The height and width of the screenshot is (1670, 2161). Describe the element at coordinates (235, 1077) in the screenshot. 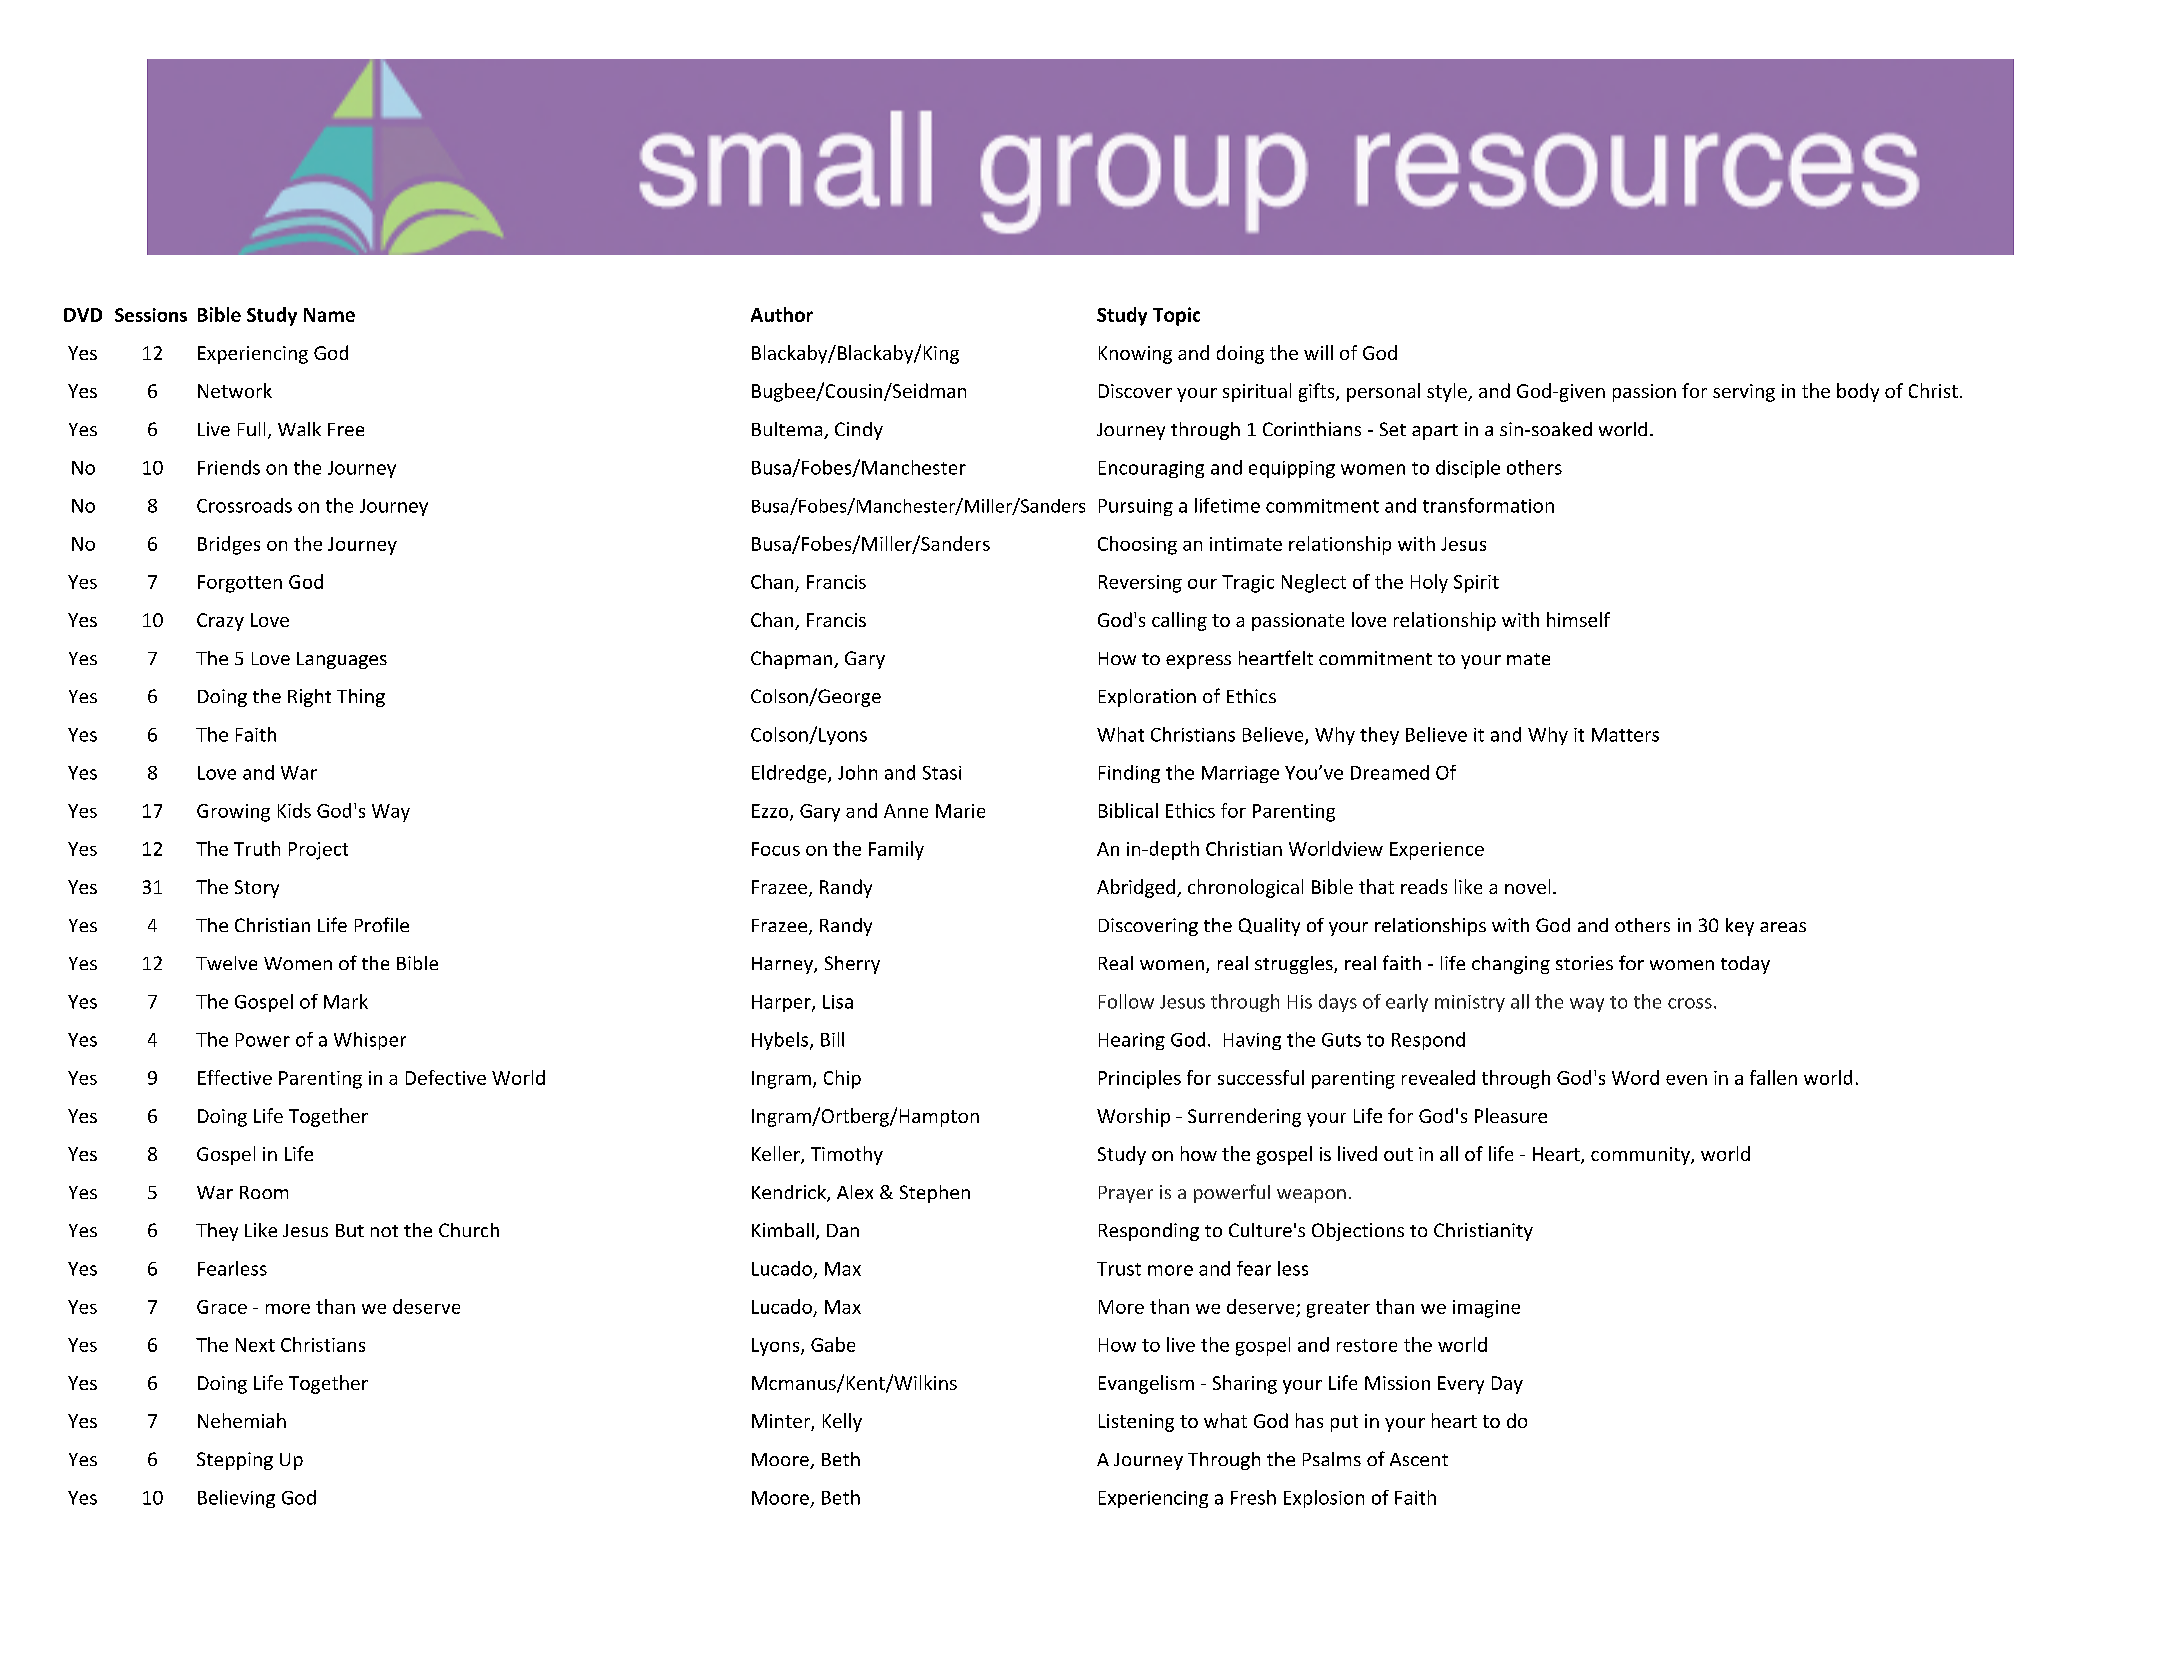

I see `Effective` at that location.
